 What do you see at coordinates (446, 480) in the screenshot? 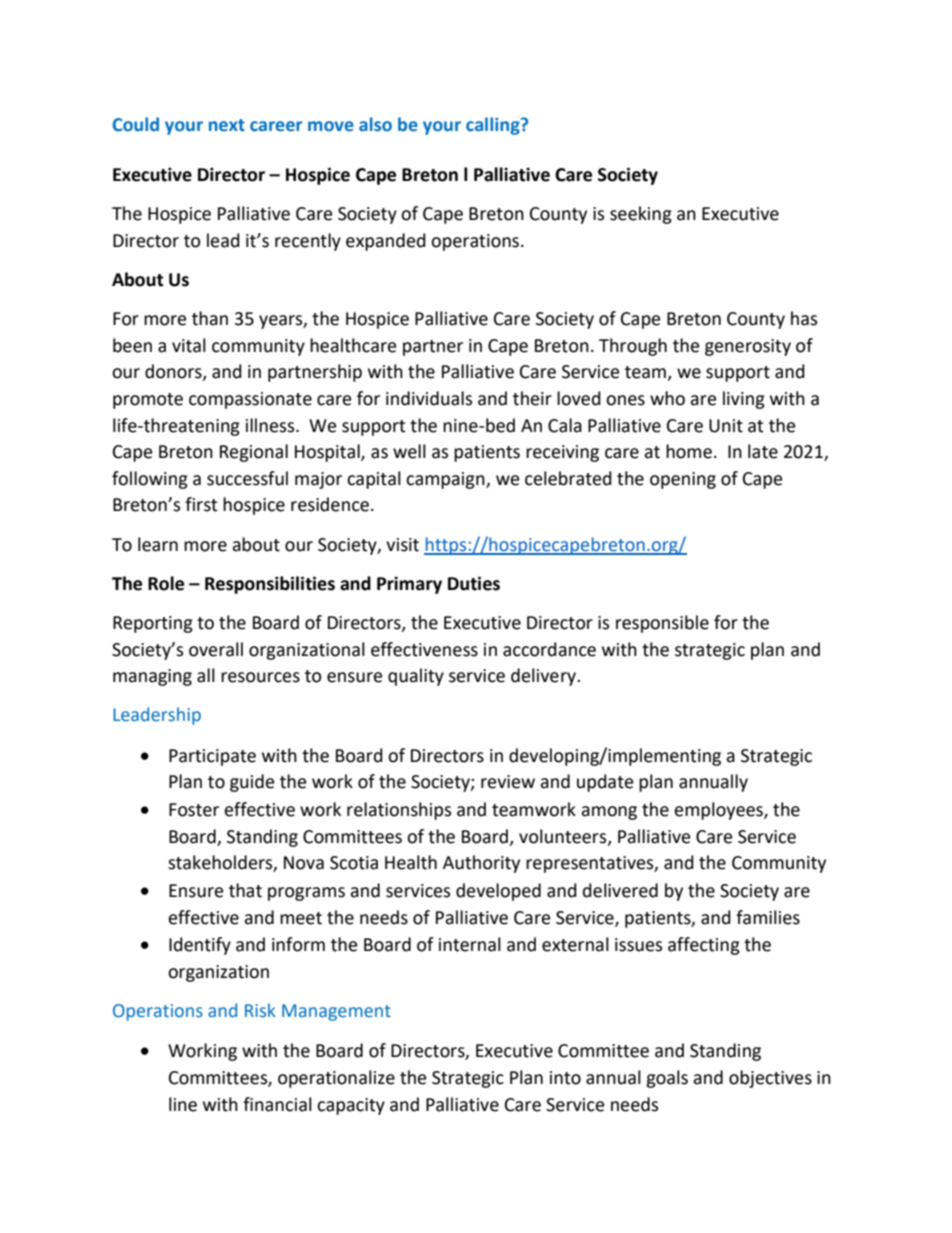
I see `campaign` at bounding box center [446, 480].
